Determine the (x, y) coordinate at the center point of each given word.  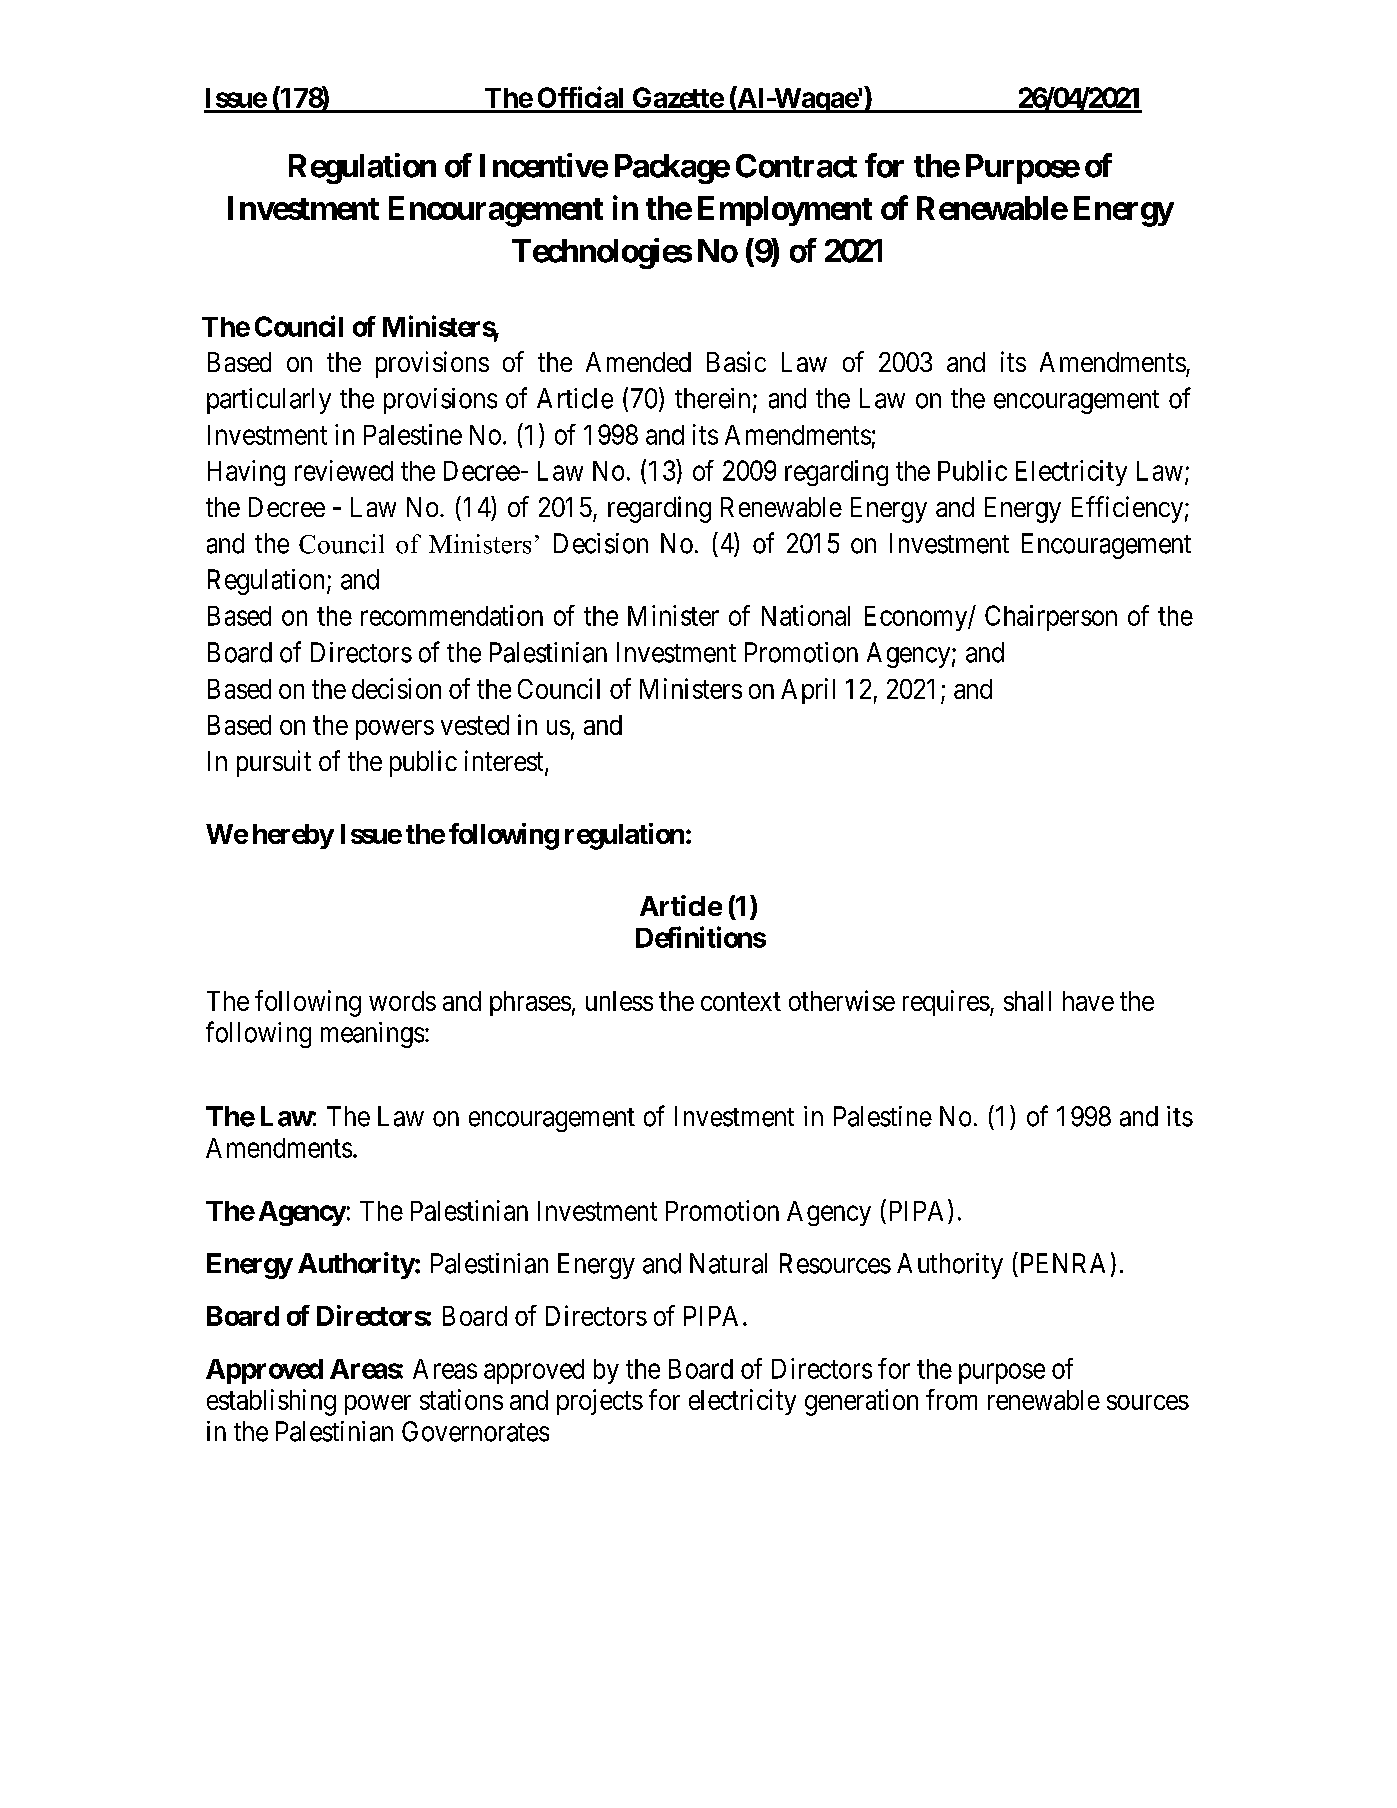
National (806, 615)
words (402, 1001)
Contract (796, 166)
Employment (785, 211)
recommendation (452, 615)
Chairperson (1051, 618)
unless (619, 1001)
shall (1027, 1001)
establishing (271, 1402)
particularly (269, 401)
